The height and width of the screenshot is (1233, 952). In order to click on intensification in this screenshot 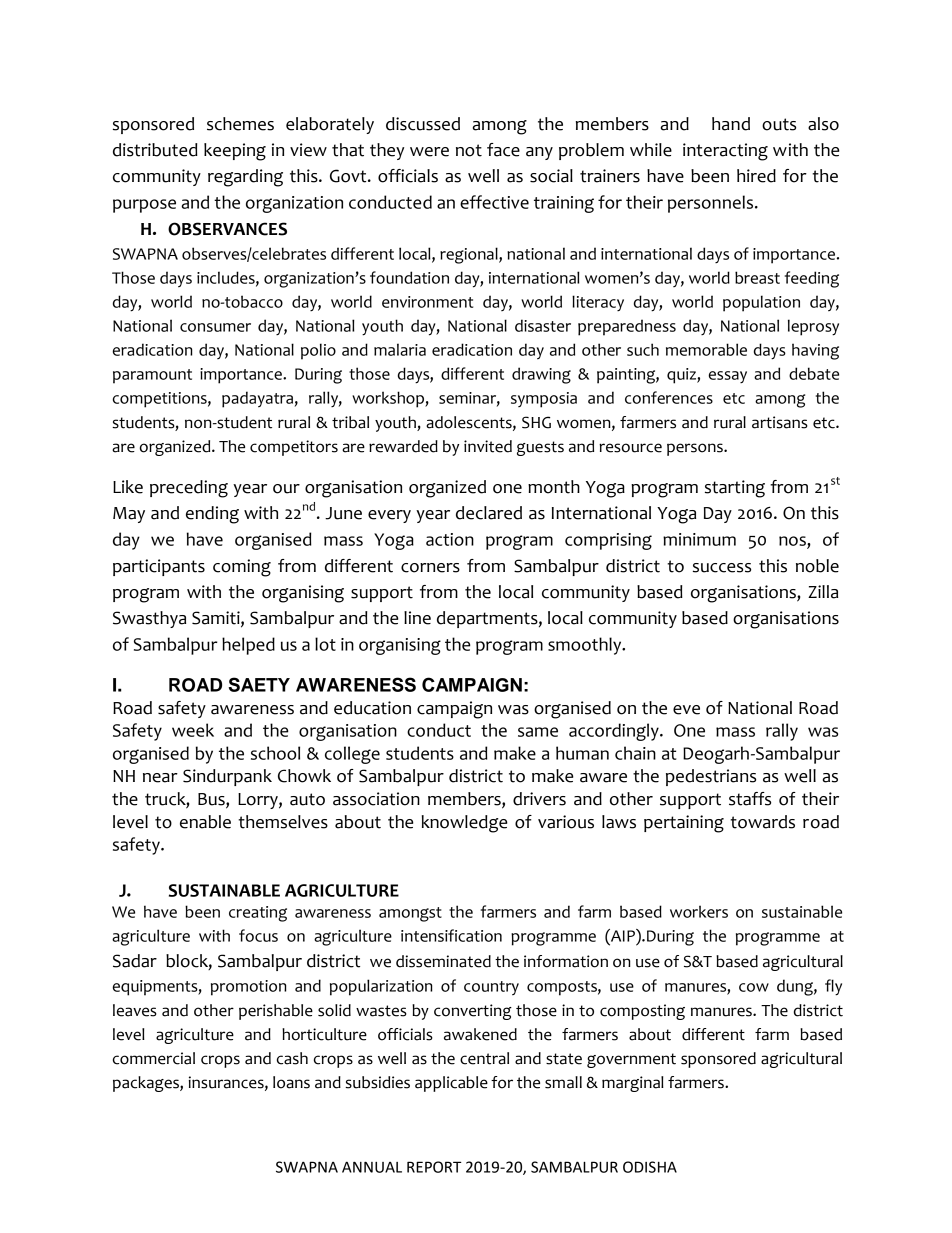, I will do `click(451, 935)`.
